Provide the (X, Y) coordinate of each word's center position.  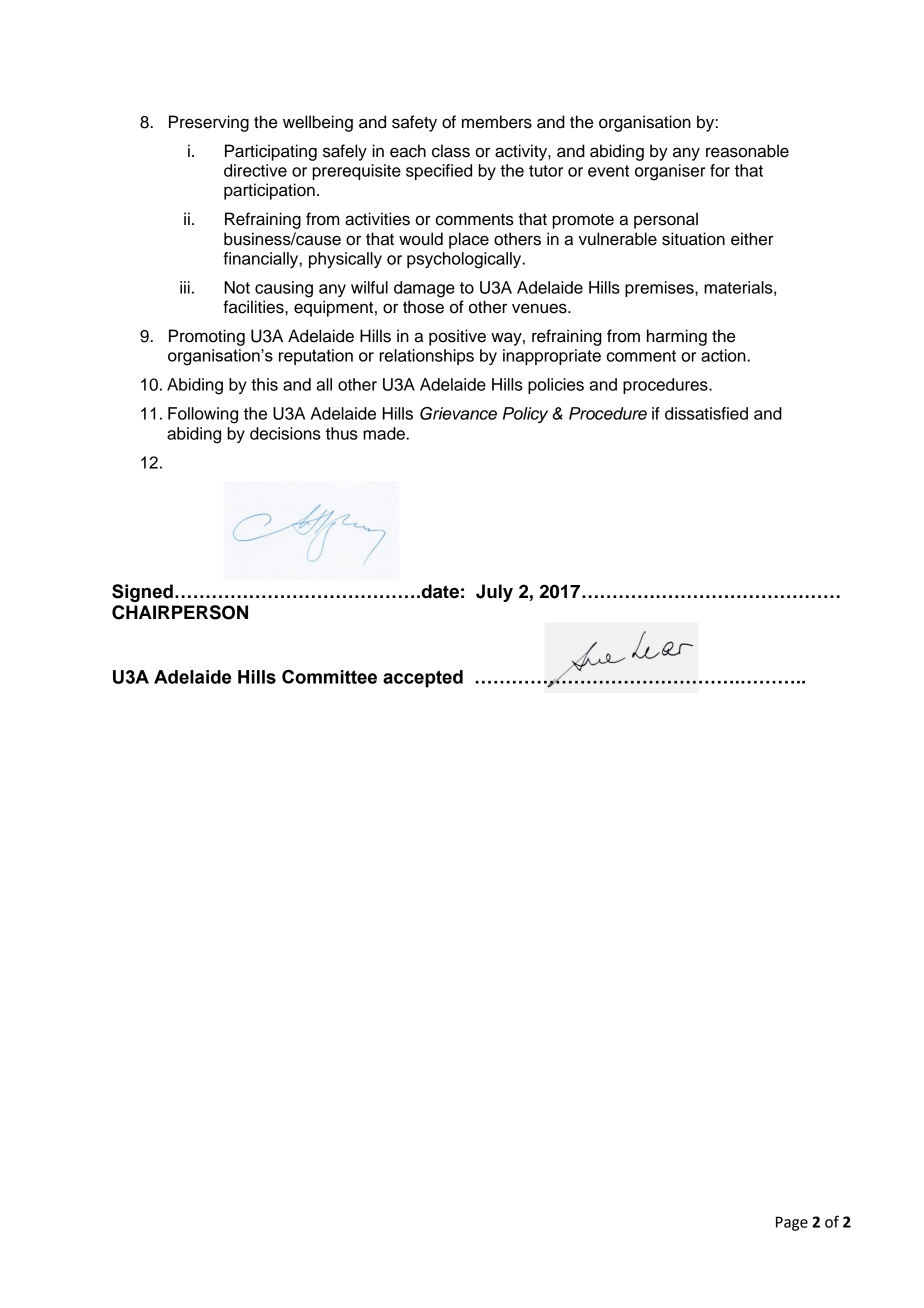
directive (255, 170)
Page (792, 1223)
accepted (423, 679)
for (720, 170)
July (494, 593)
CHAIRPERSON (180, 612)
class (451, 151)
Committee (329, 677)
